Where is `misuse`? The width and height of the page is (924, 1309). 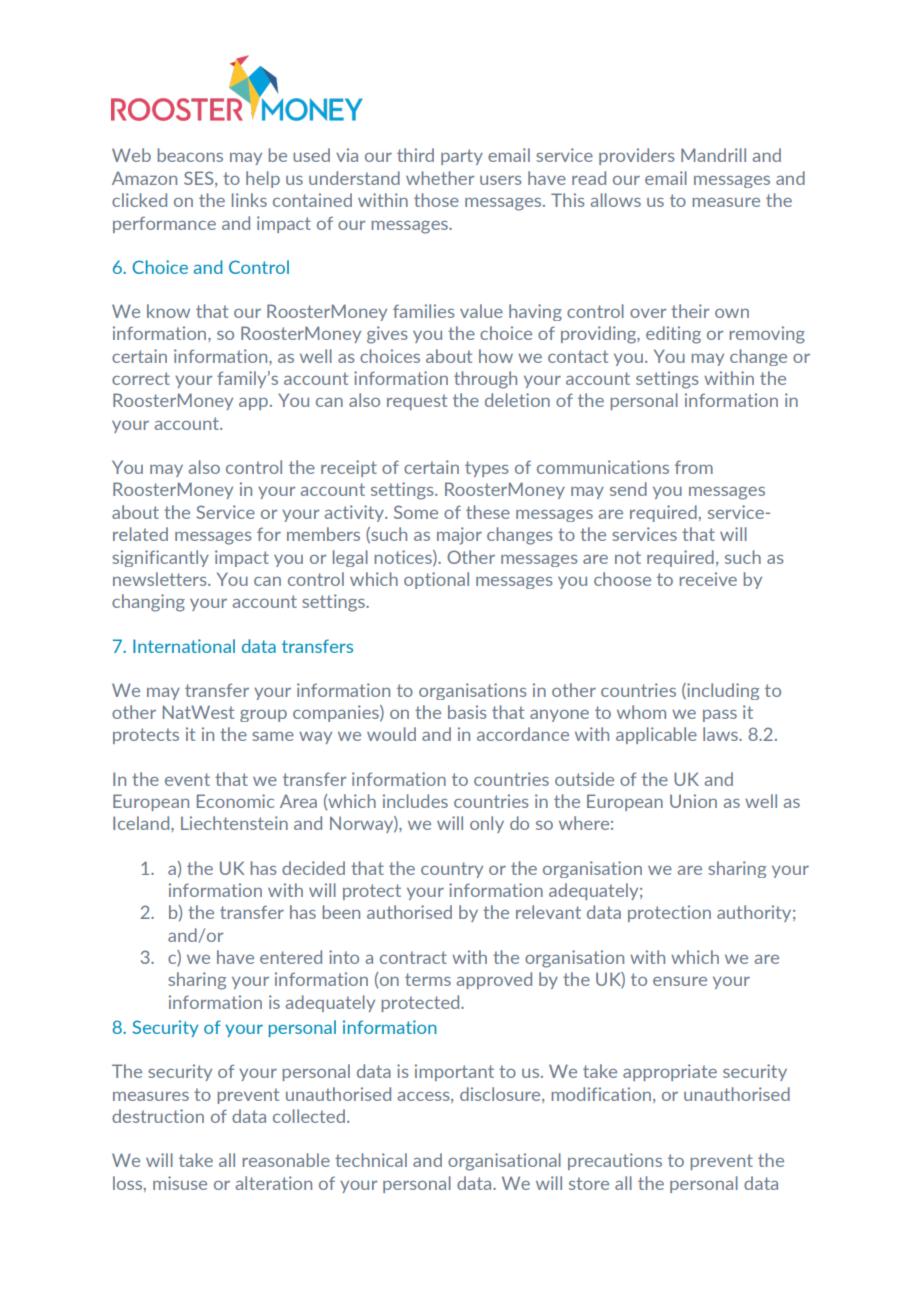 misuse is located at coordinates (180, 1183).
